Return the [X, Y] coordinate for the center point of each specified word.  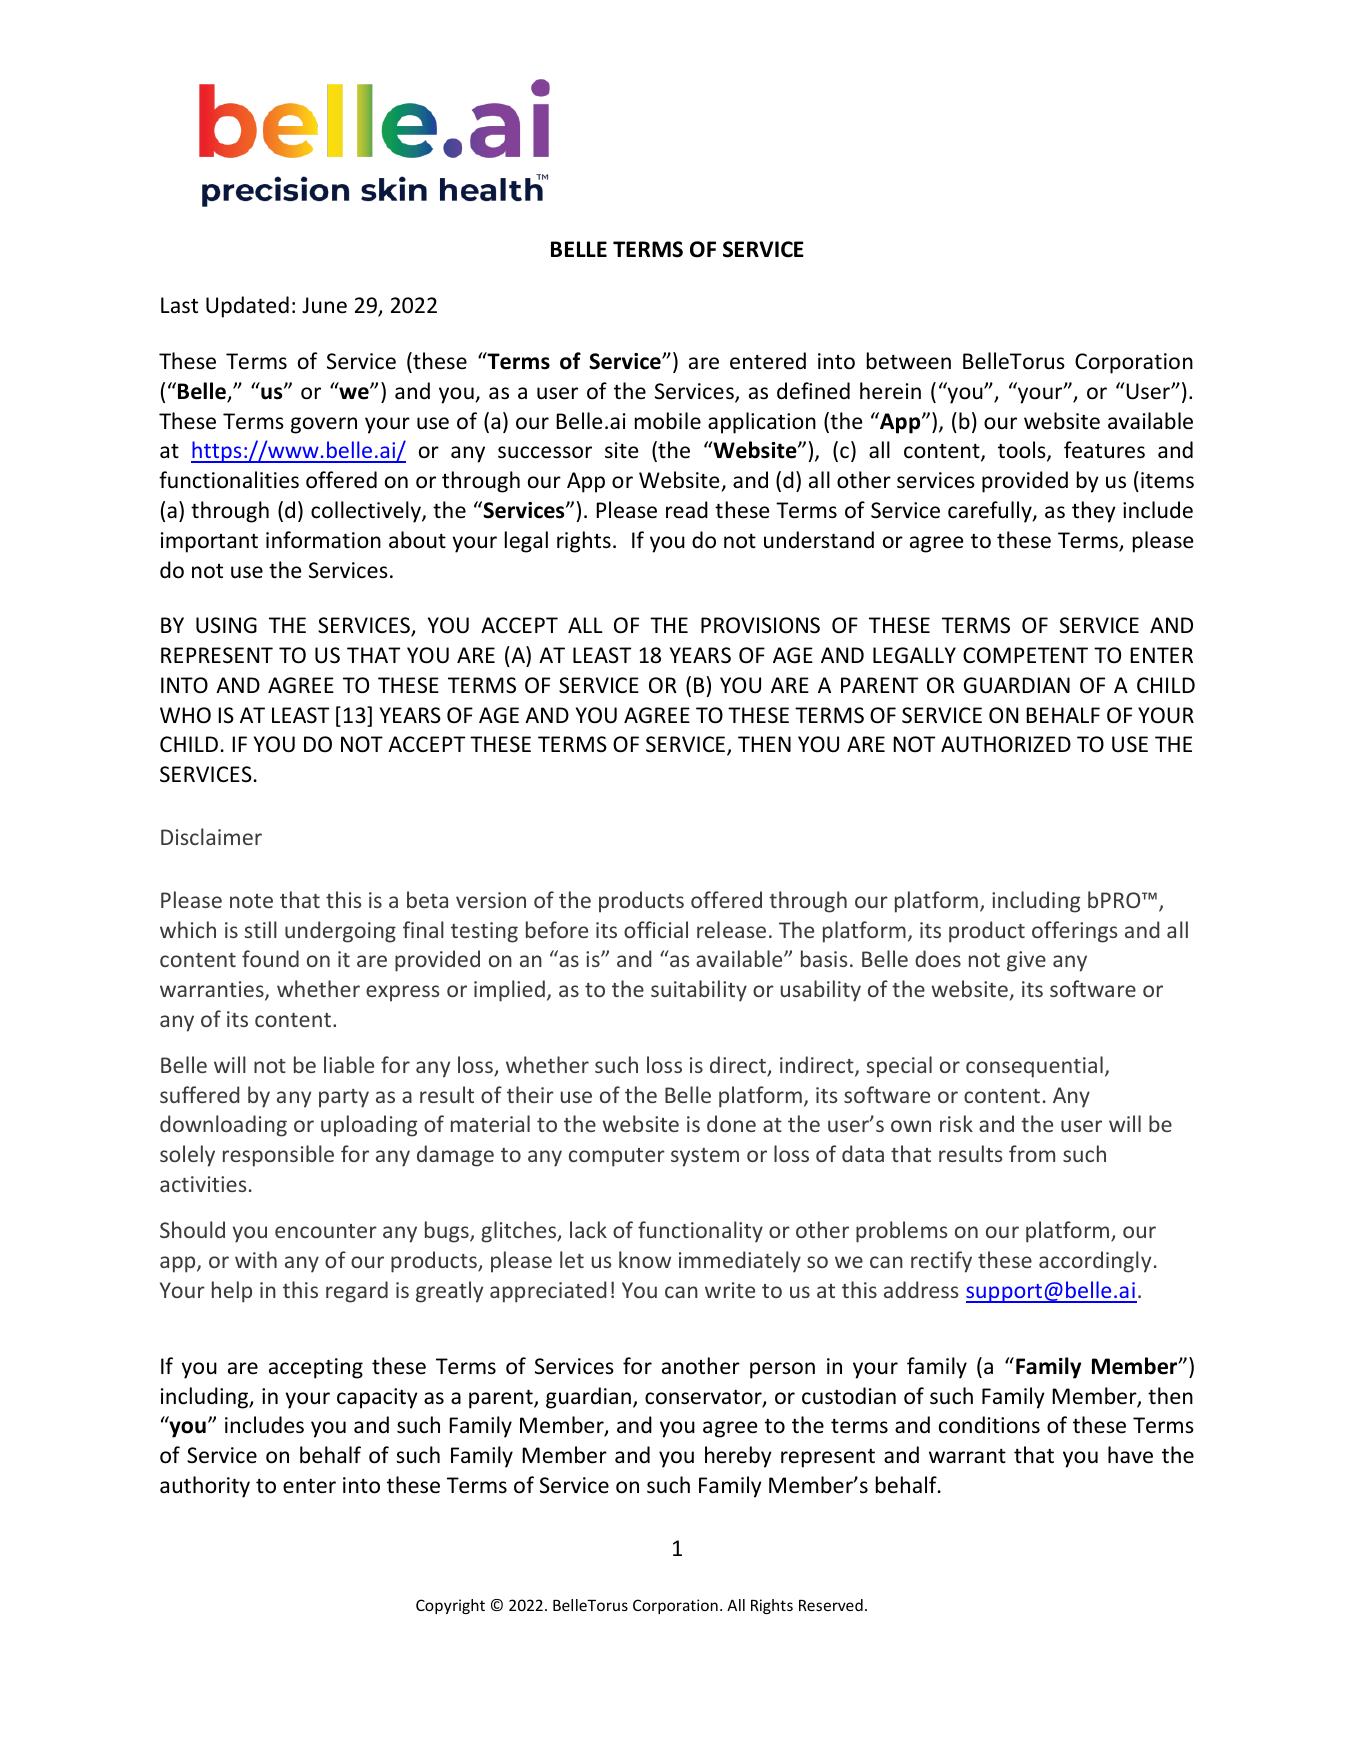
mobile [668, 421]
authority [205, 1487]
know [645, 1259]
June [324, 305]
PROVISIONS [760, 625]
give [1026, 961]
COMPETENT [1025, 655]
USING [226, 625]
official [656, 929]
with [256, 1259]
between [909, 361]
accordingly [1095, 1262]
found [270, 958]
